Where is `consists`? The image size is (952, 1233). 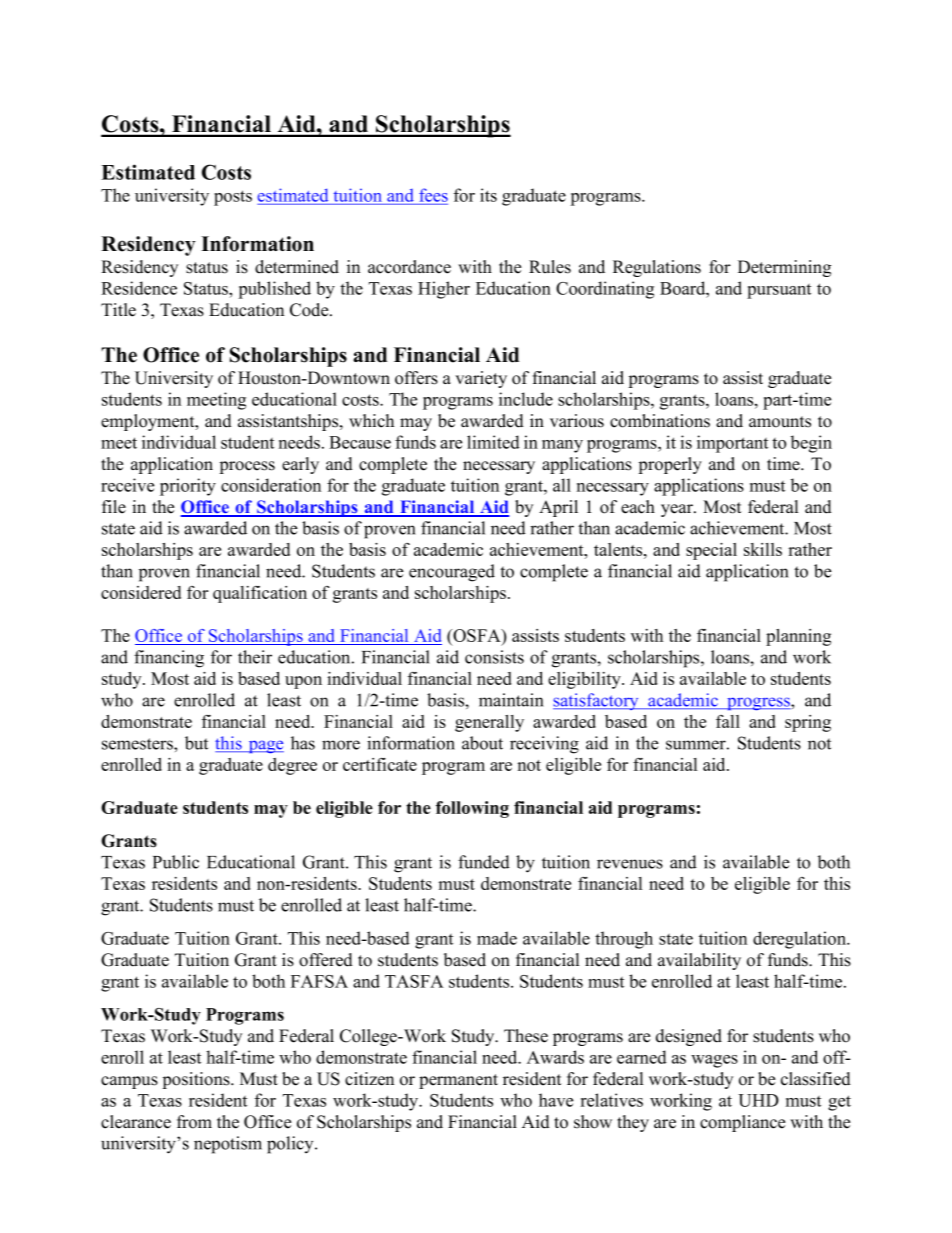 consists is located at coordinates (494, 657).
